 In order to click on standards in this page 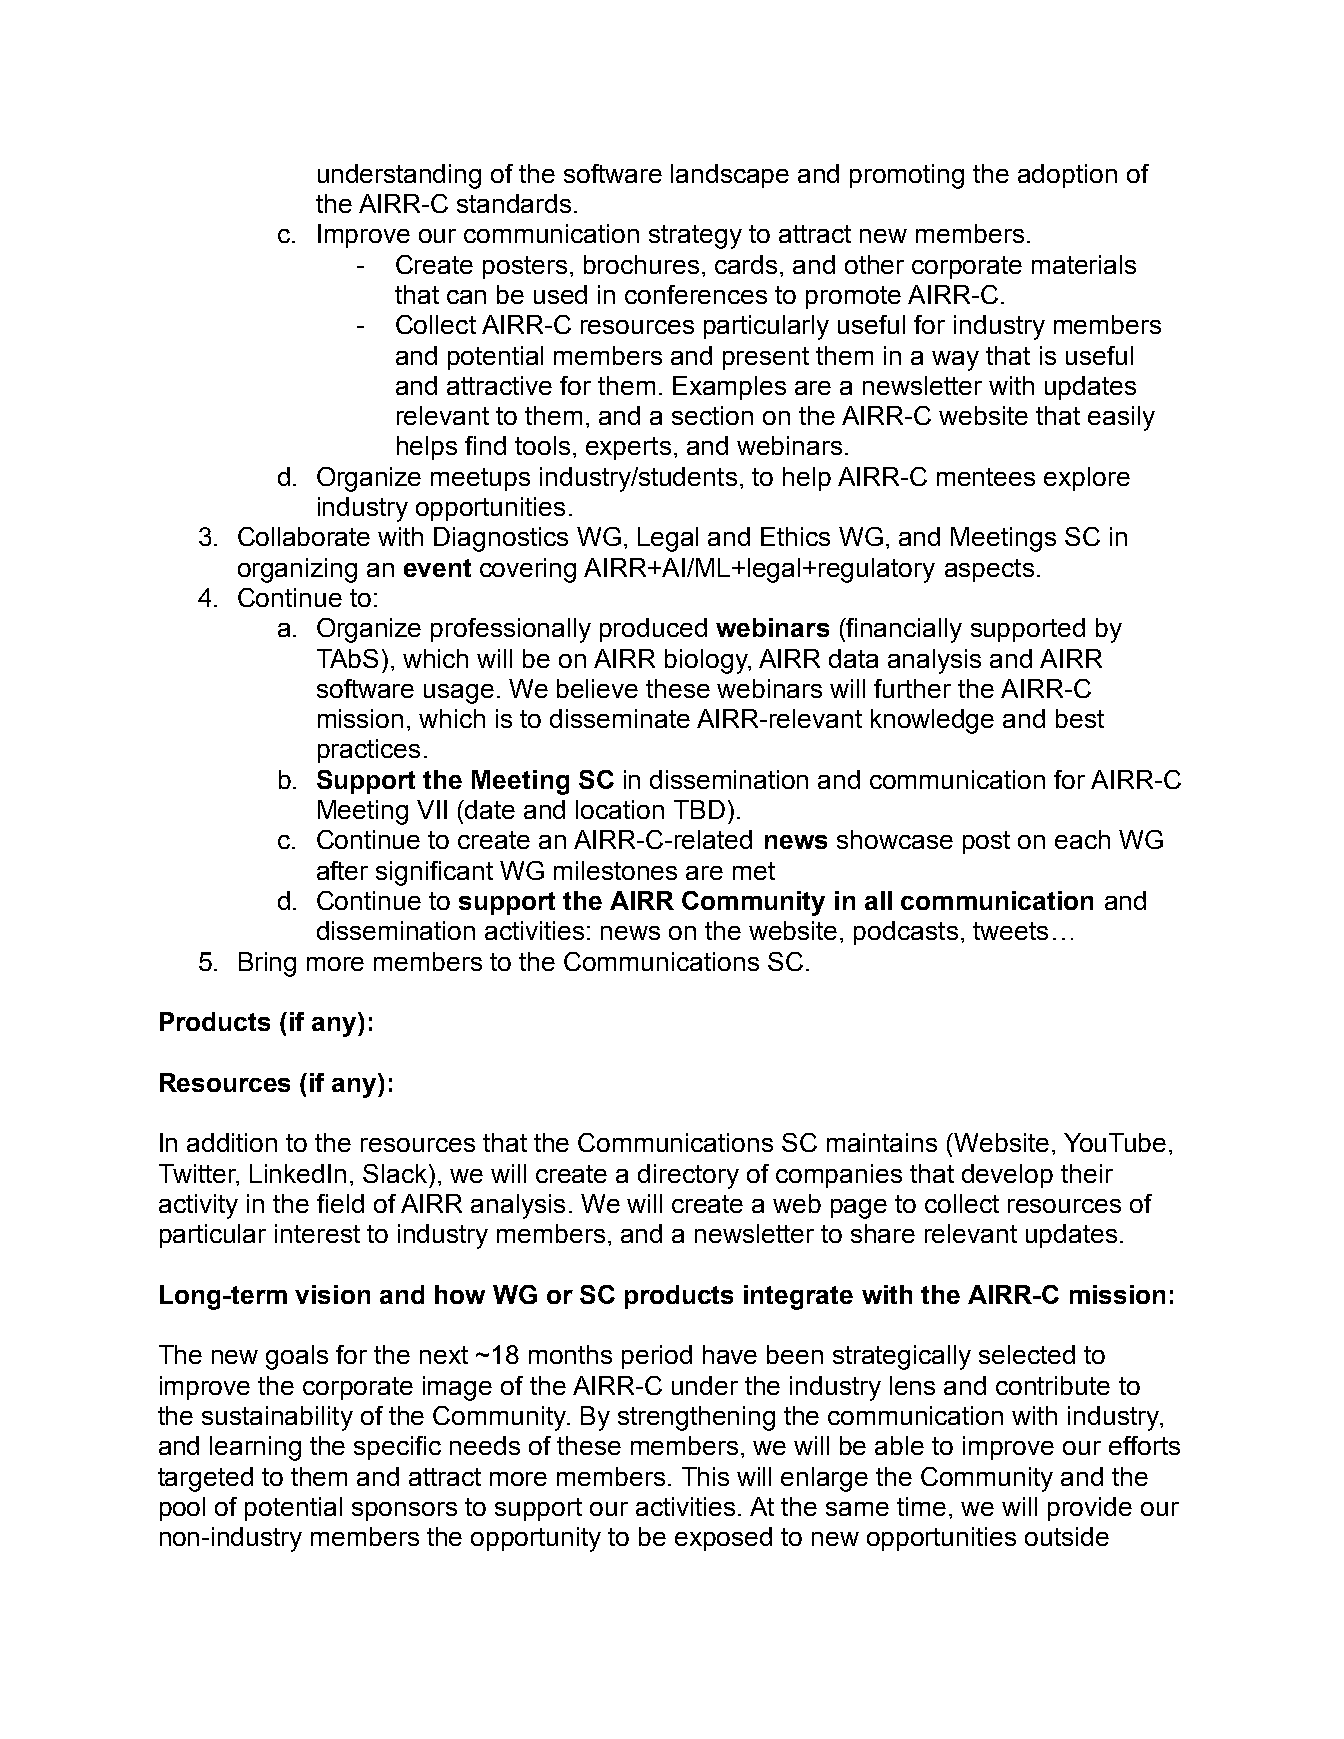, I will do `click(514, 203)`.
